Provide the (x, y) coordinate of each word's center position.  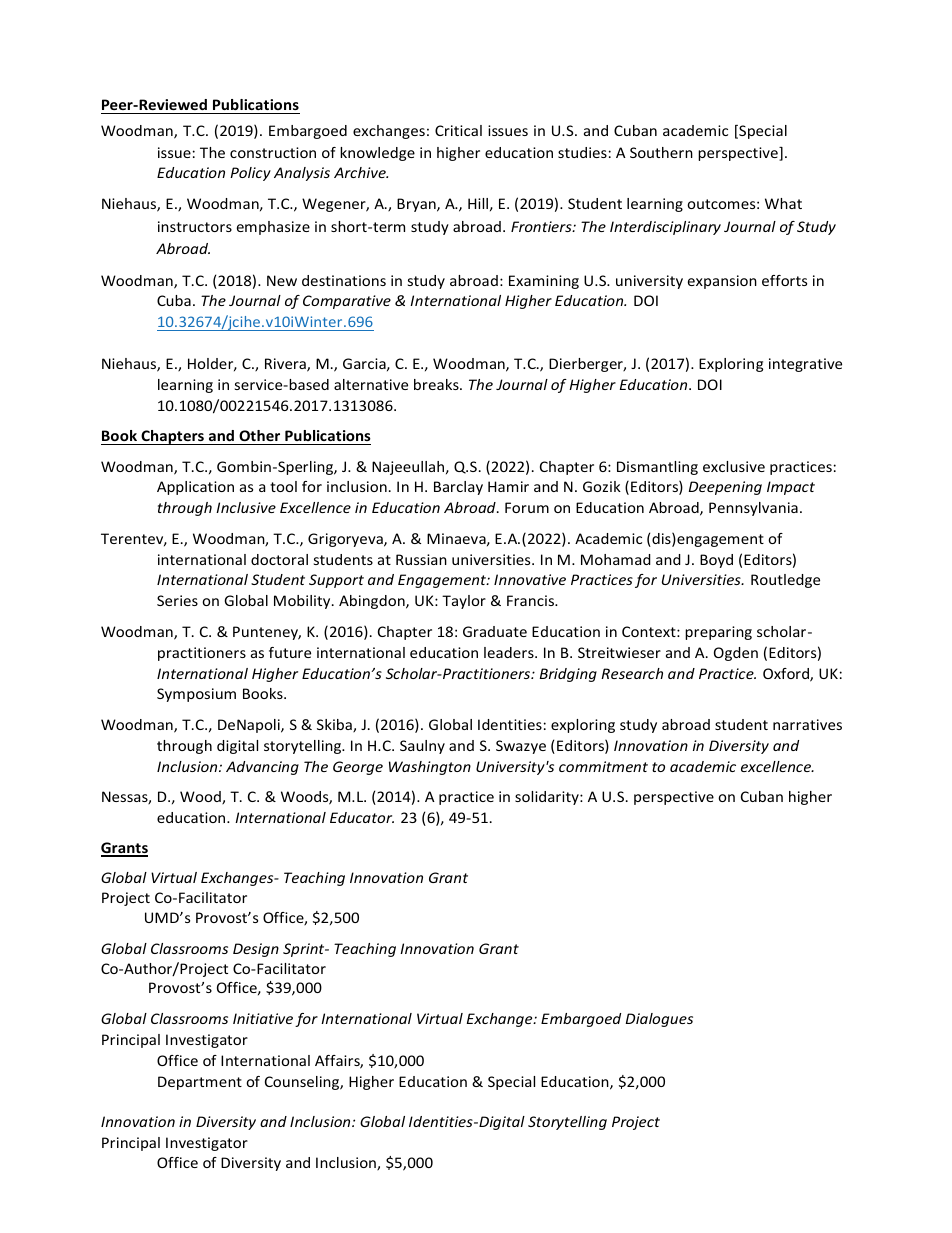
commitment (603, 766)
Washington (430, 768)
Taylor (464, 602)
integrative (805, 365)
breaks (437, 384)
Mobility (303, 602)
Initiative (263, 1018)
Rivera (286, 365)
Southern (661, 152)
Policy (250, 174)
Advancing (262, 768)
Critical (458, 130)
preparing (718, 633)
